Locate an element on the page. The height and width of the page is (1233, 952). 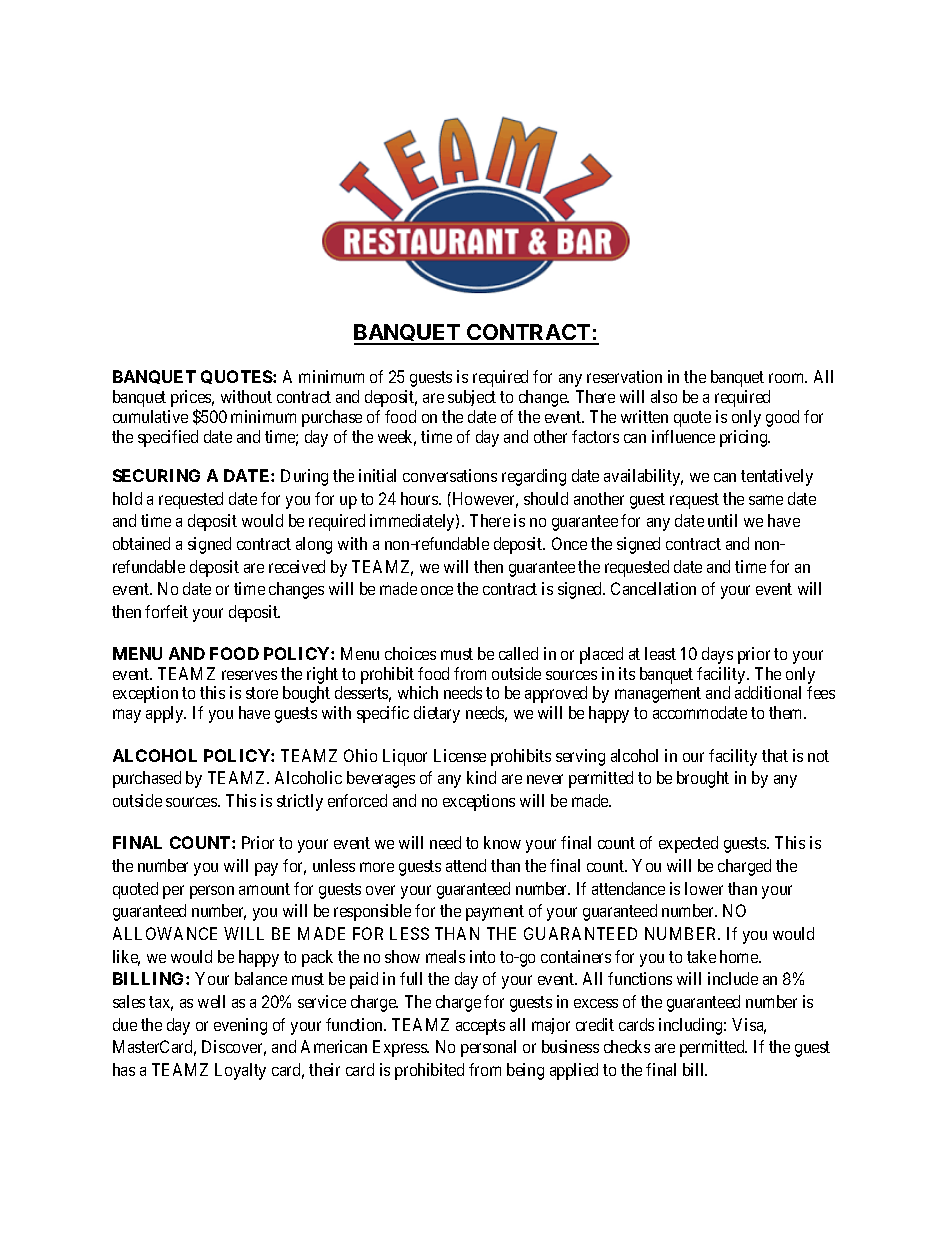
strictly is located at coordinates (300, 802).
